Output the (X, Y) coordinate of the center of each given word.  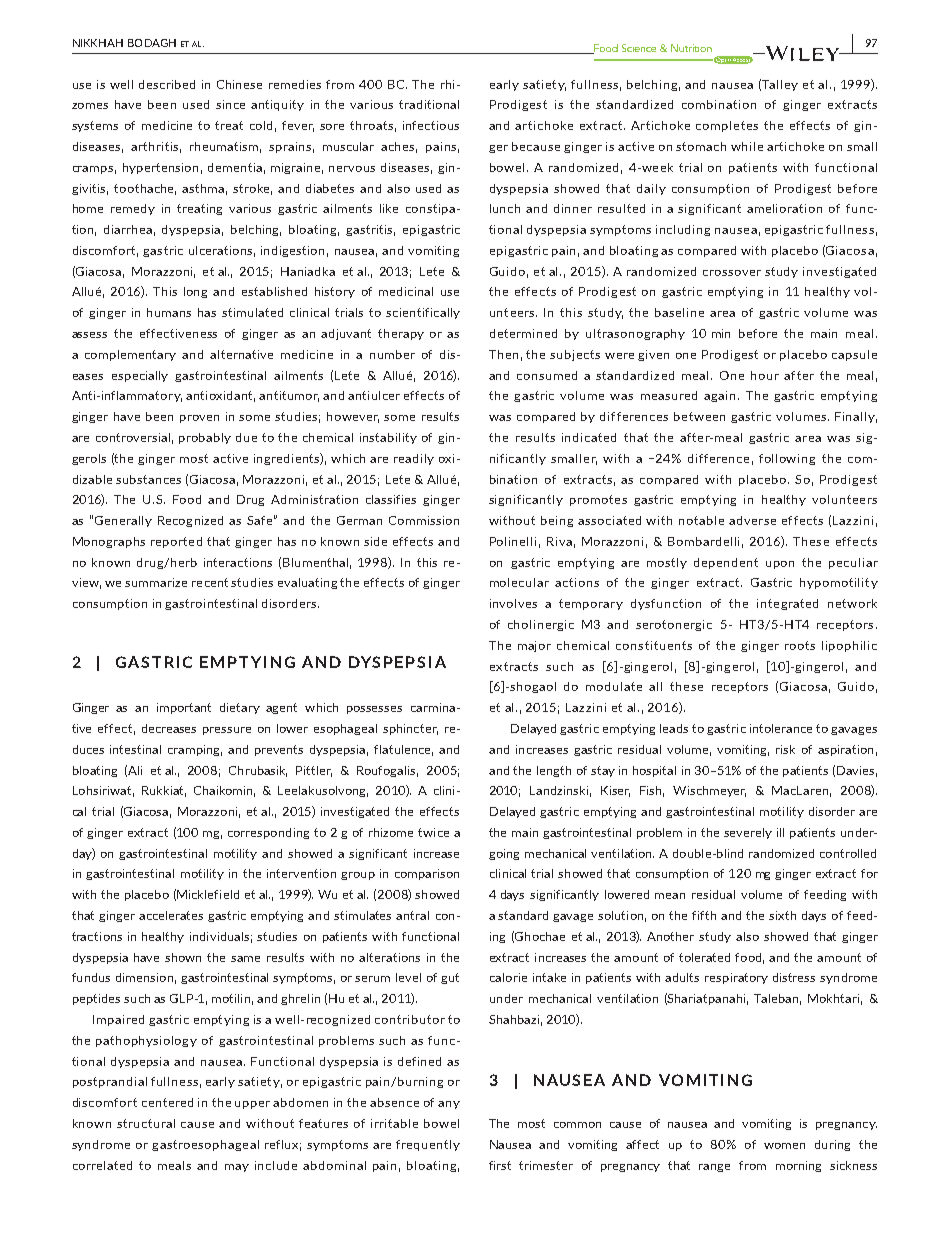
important (184, 708)
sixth (782, 915)
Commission (424, 520)
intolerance (781, 728)
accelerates (171, 915)
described (167, 84)
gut (450, 978)
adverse (752, 520)
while (747, 146)
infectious (431, 125)
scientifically (423, 313)
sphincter (410, 729)
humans (169, 312)
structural (146, 1123)
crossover (732, 273)
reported (176, 542)
